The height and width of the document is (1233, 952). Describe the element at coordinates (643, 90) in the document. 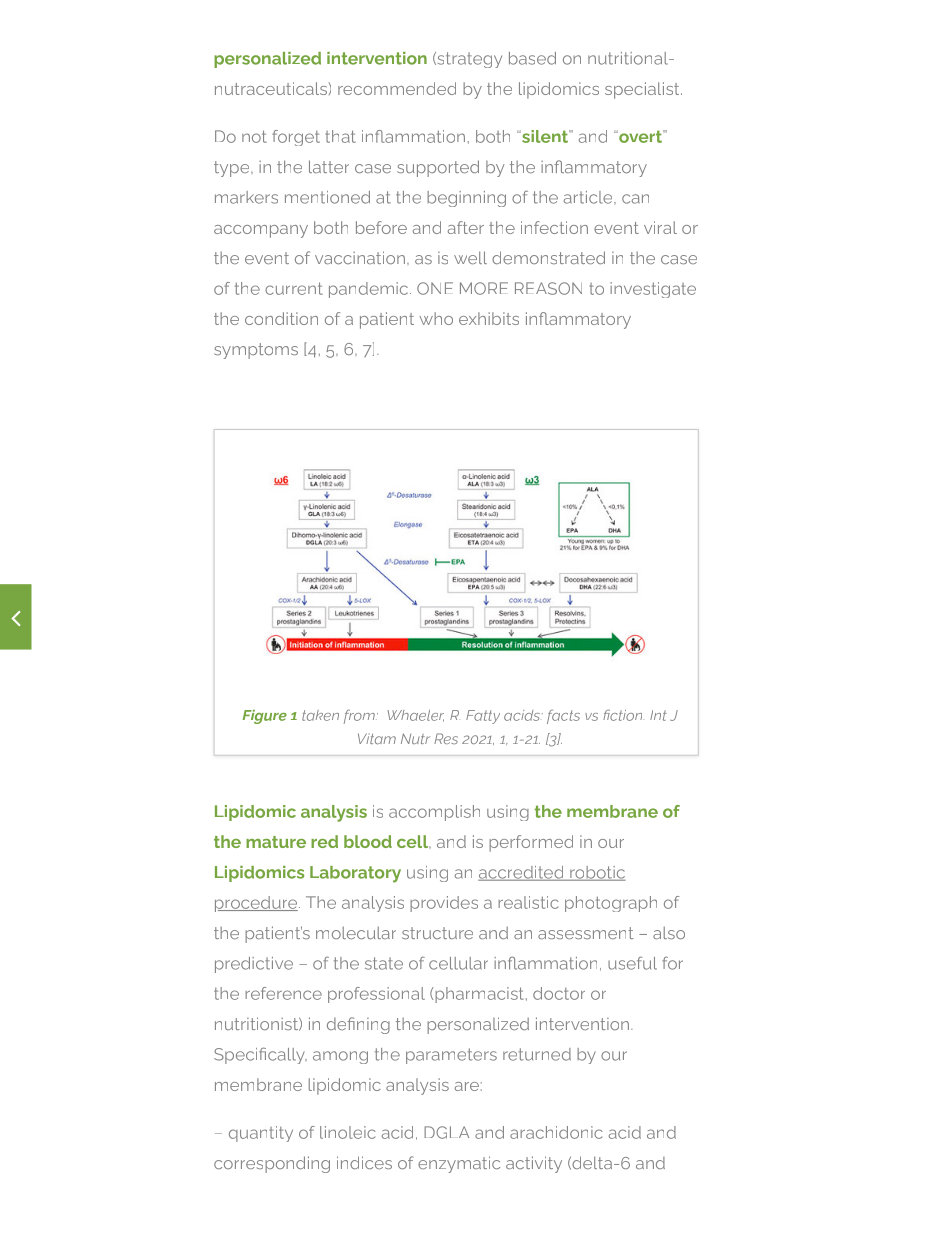

I see `specialist` at that location.
